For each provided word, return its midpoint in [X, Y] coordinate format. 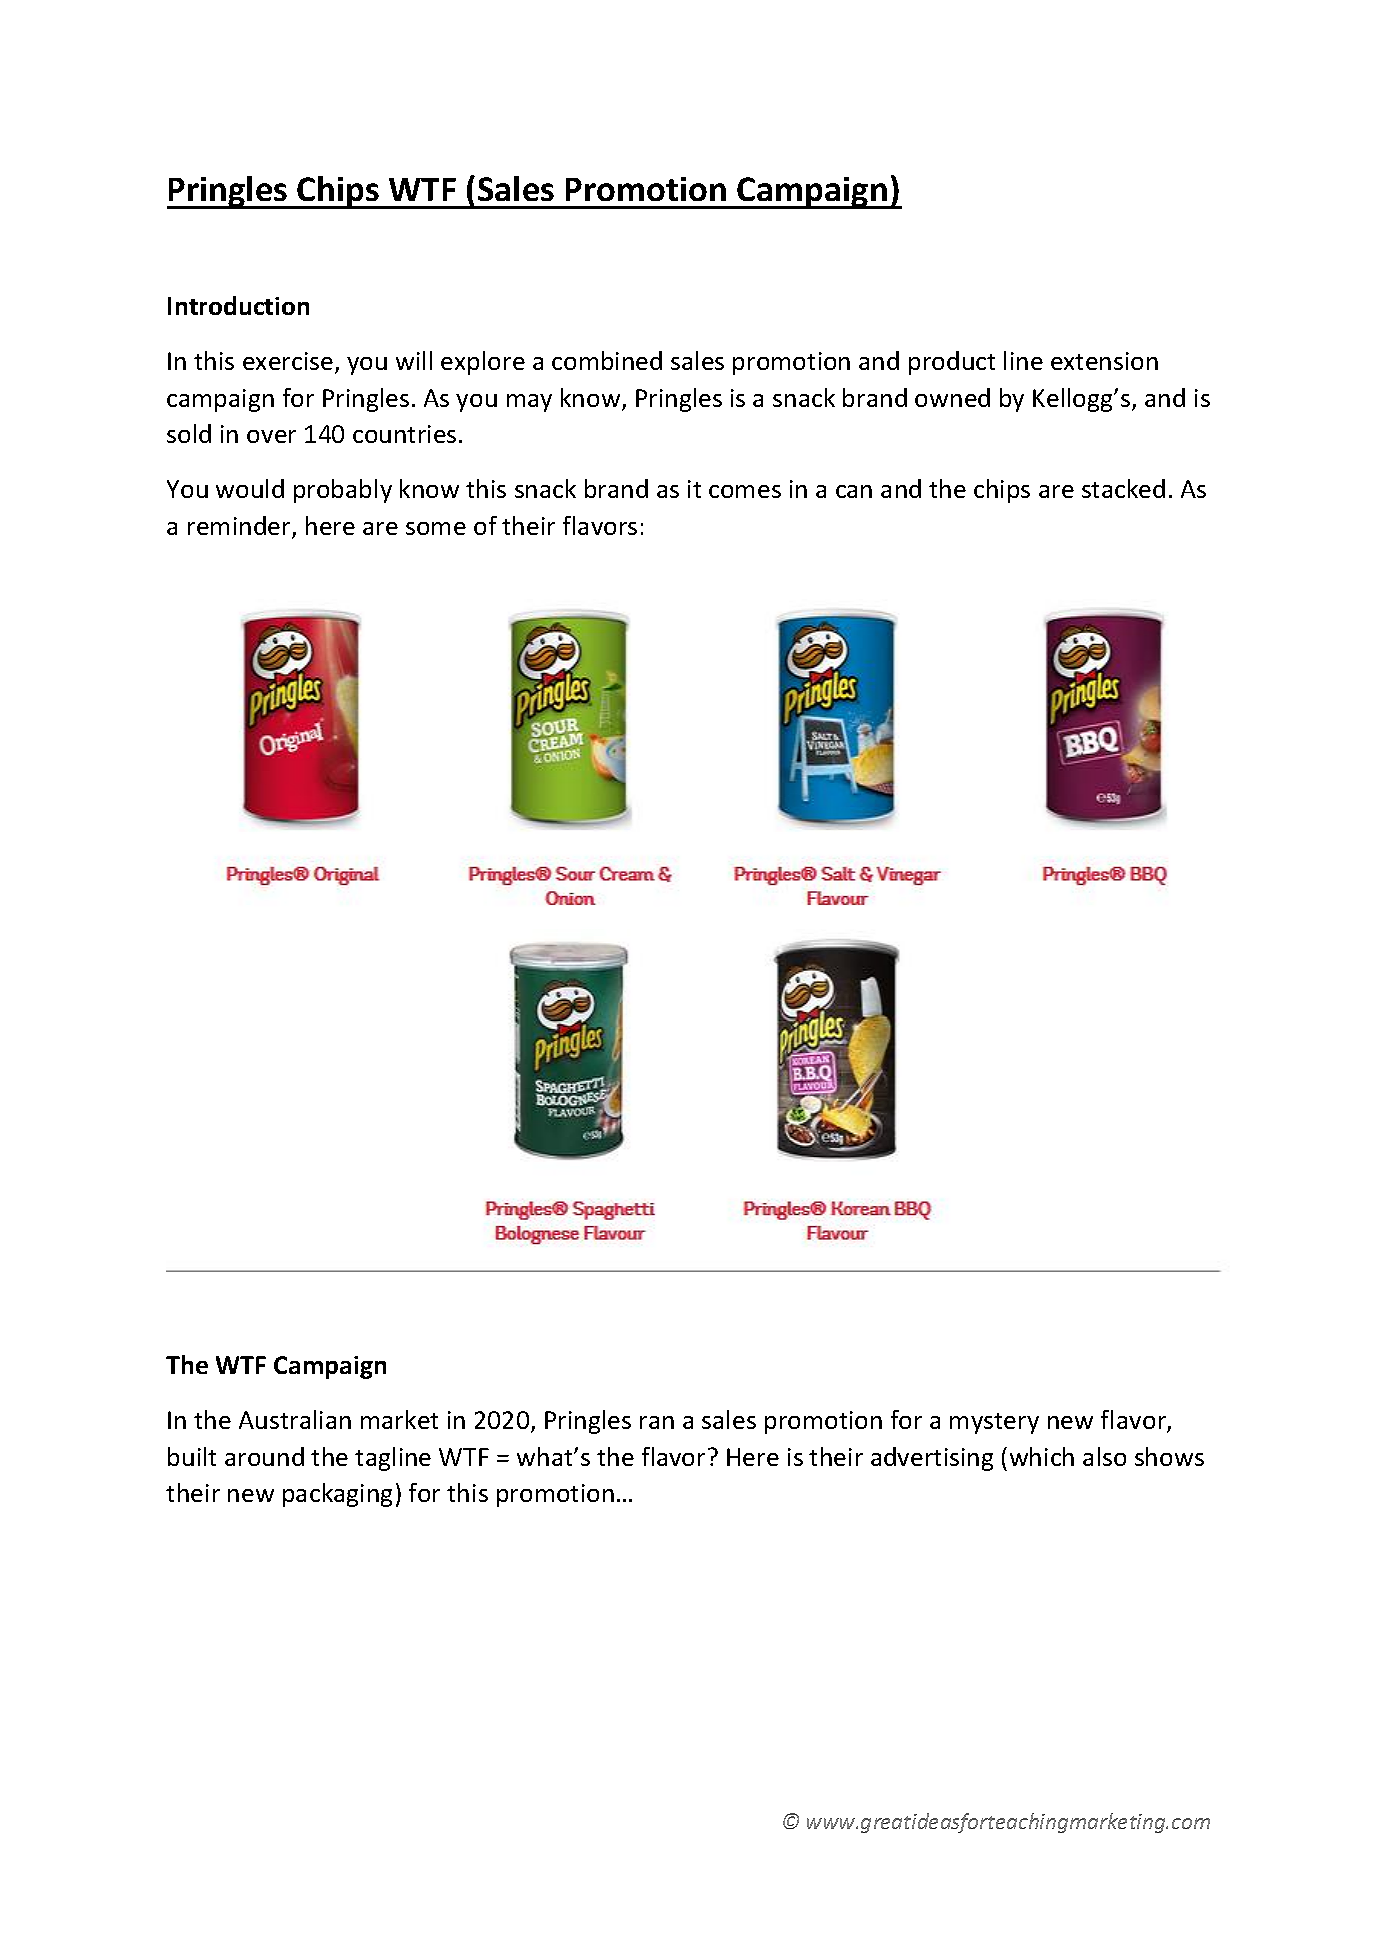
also [1104, 1456]
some [436, 528]
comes [745, 491]
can [854, 491]
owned [952, 397]
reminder [240, 527]
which [1042, 1456]
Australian [295, 1419]
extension [1104, 361]
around [264, 1456]
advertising [932, 1459]
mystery [994, 1423]
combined [607, 360]
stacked [1123, 488]
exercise [289, 362]
